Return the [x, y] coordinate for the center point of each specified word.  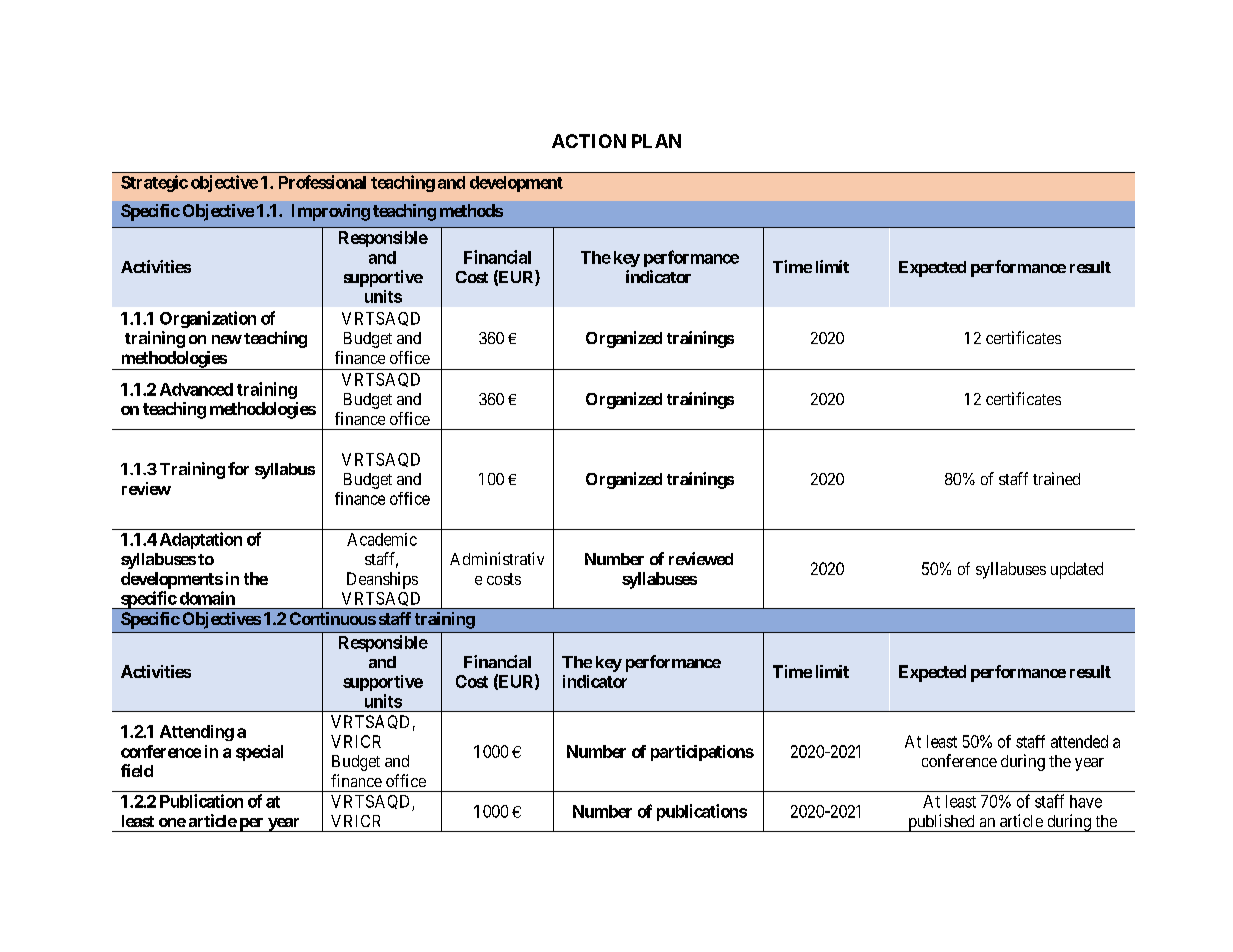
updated [1077, 570]
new [227, 339]
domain [207, 598]
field [137, 770]
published [941, 823]
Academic [382, 539]
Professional [322, 182]
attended [1079, 741]
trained [1056, 478]
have [1086, 801]
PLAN [656, 141]
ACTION [589, 141]
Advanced [196, 389]
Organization [208, 319]
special [259, 753]
